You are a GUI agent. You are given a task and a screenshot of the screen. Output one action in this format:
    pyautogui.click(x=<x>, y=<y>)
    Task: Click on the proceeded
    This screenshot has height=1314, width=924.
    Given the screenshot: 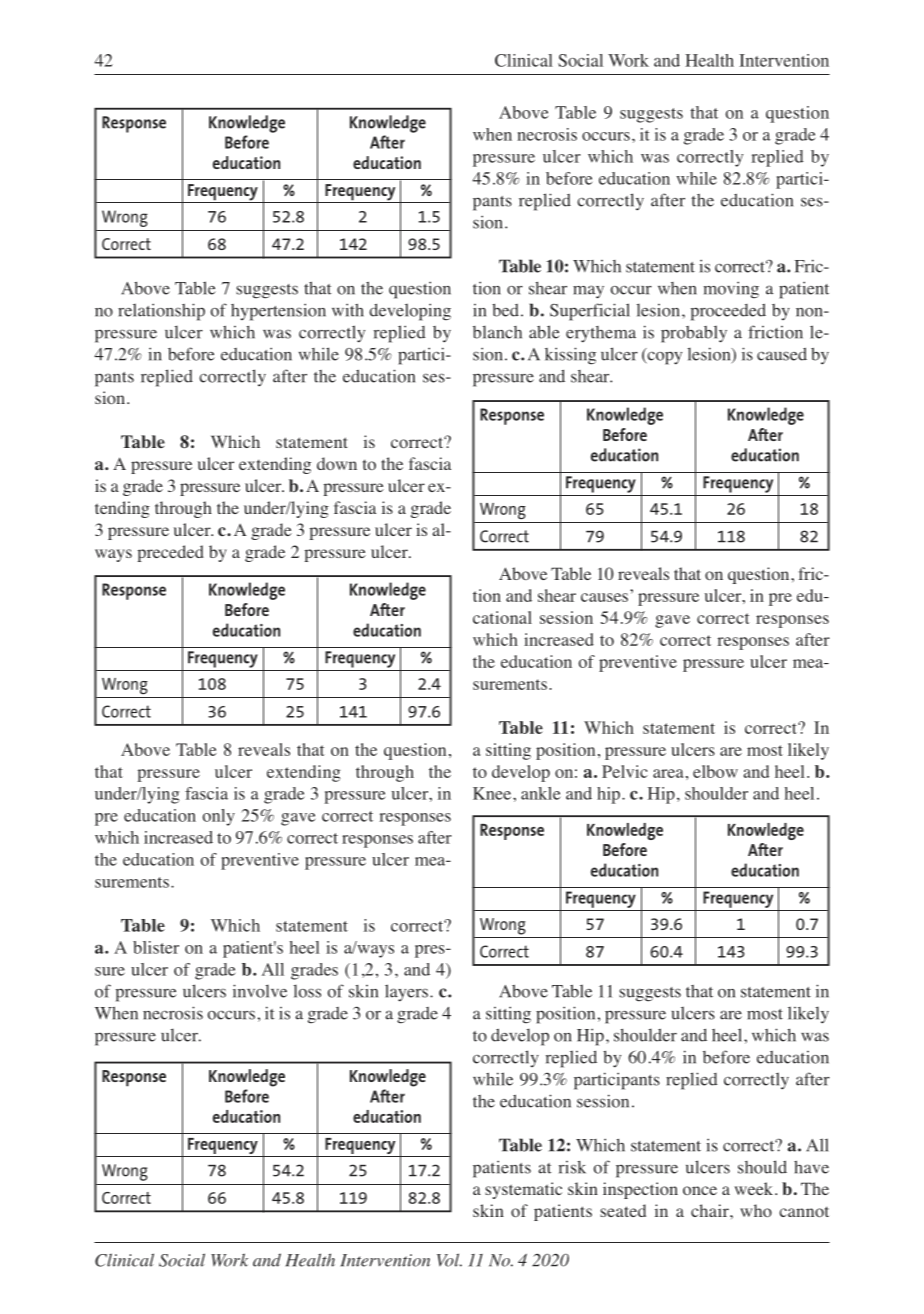 What is the action you would take?
    pyautogui.click(x=728, y=312)
